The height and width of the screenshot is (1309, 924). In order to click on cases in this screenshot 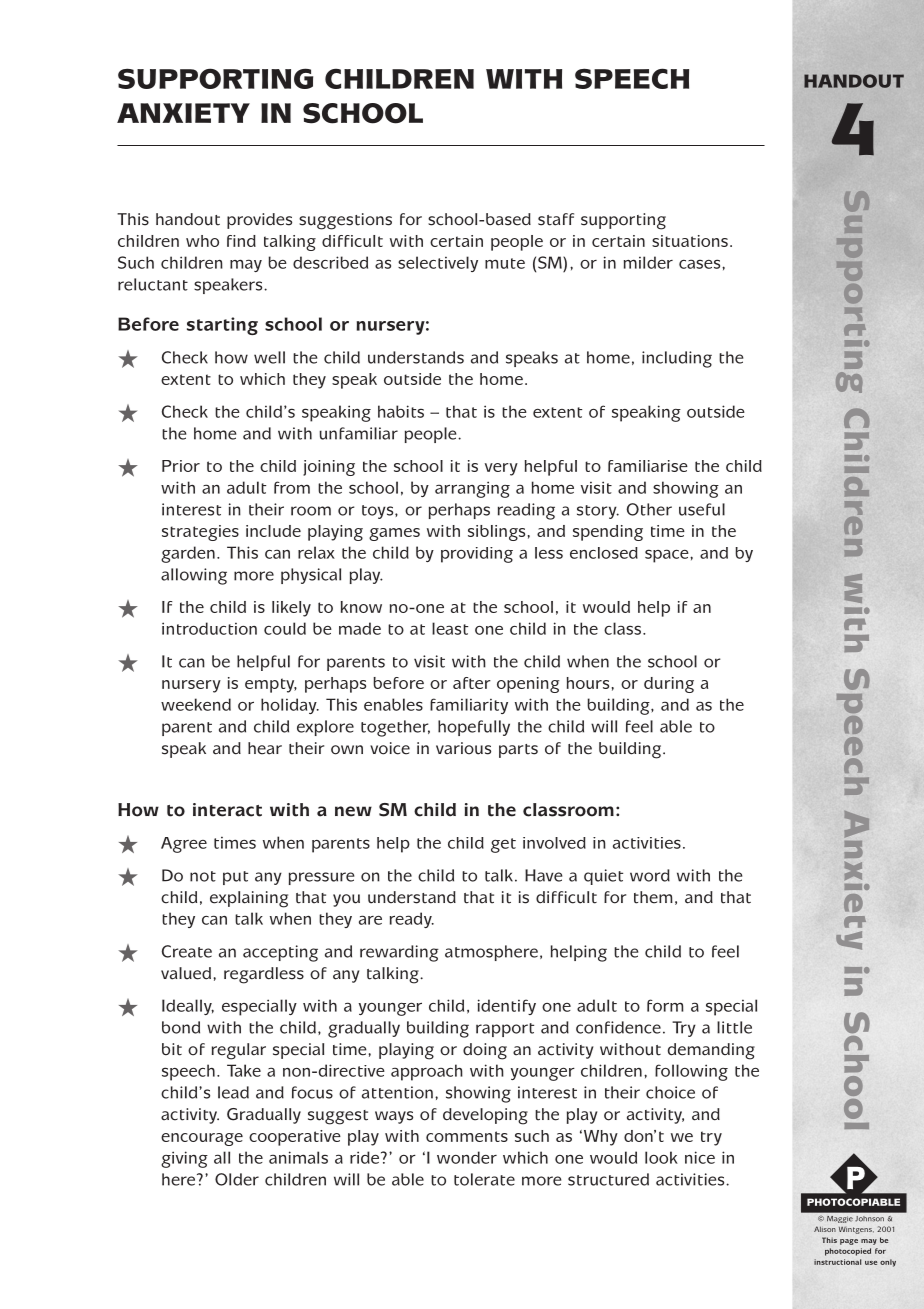, I will do `click(701, 264)`.
